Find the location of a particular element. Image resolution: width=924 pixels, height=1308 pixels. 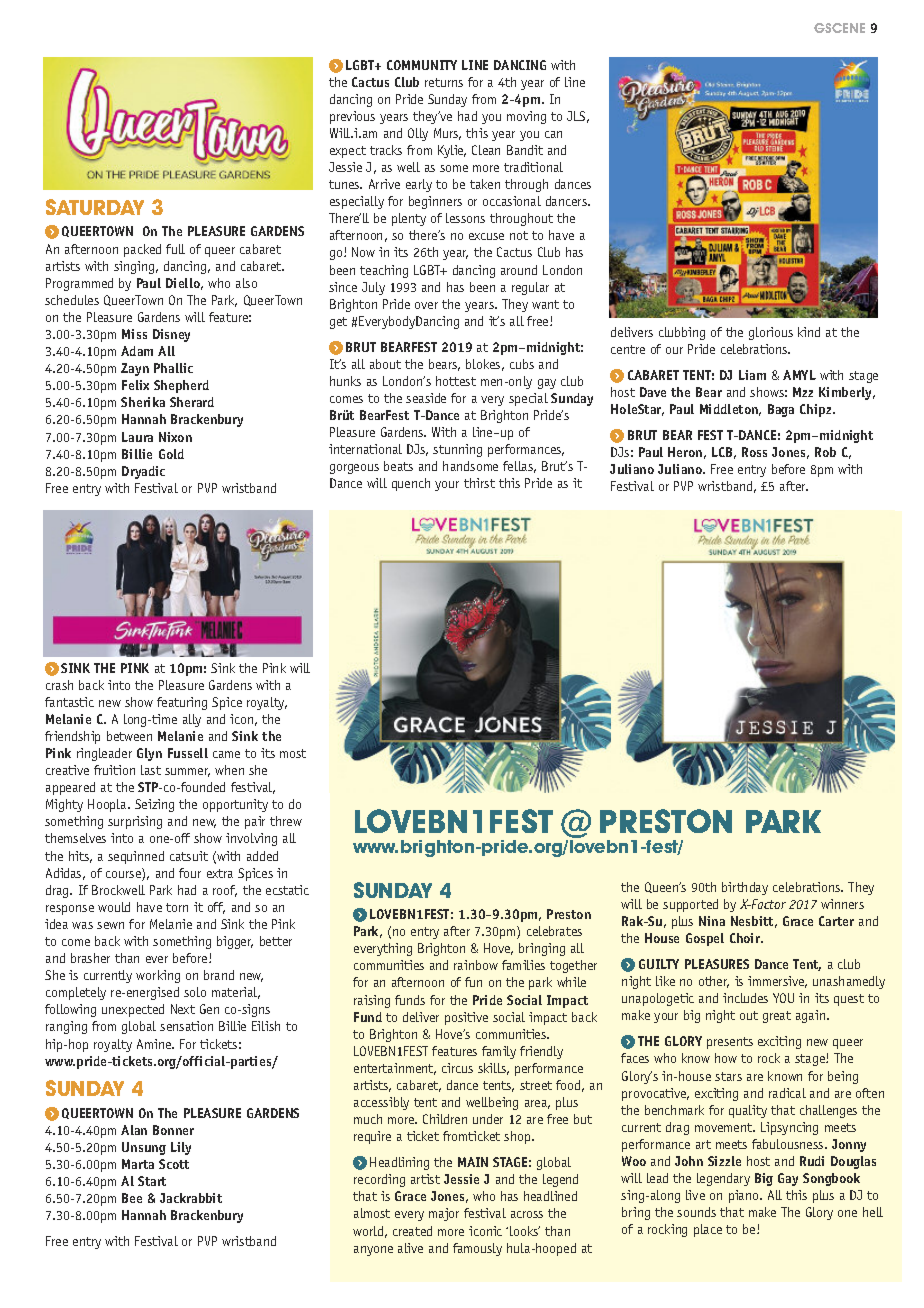

Rob is located at coordinates (825, 452).
